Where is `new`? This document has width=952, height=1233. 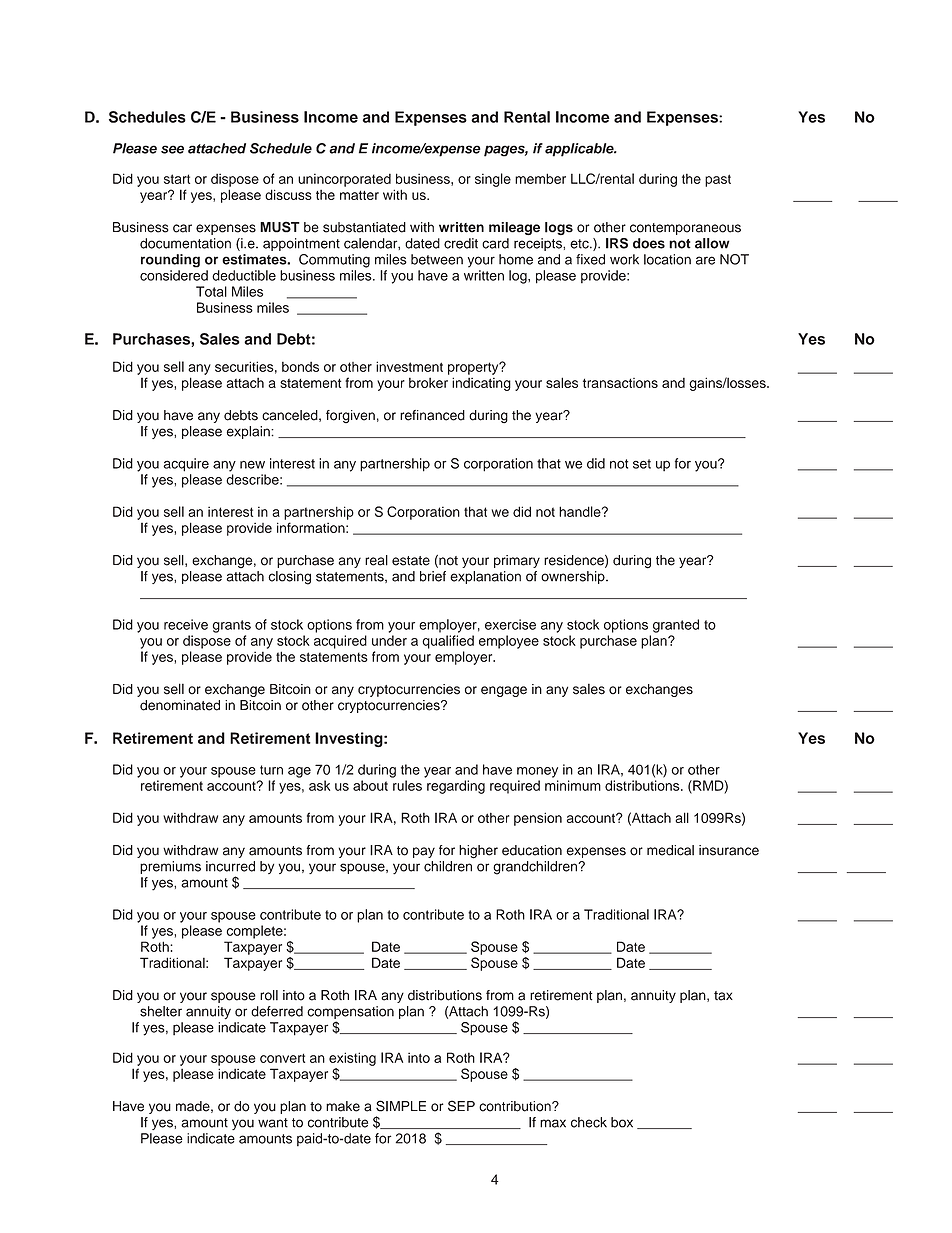
new is located at coordinates (252, 464).
